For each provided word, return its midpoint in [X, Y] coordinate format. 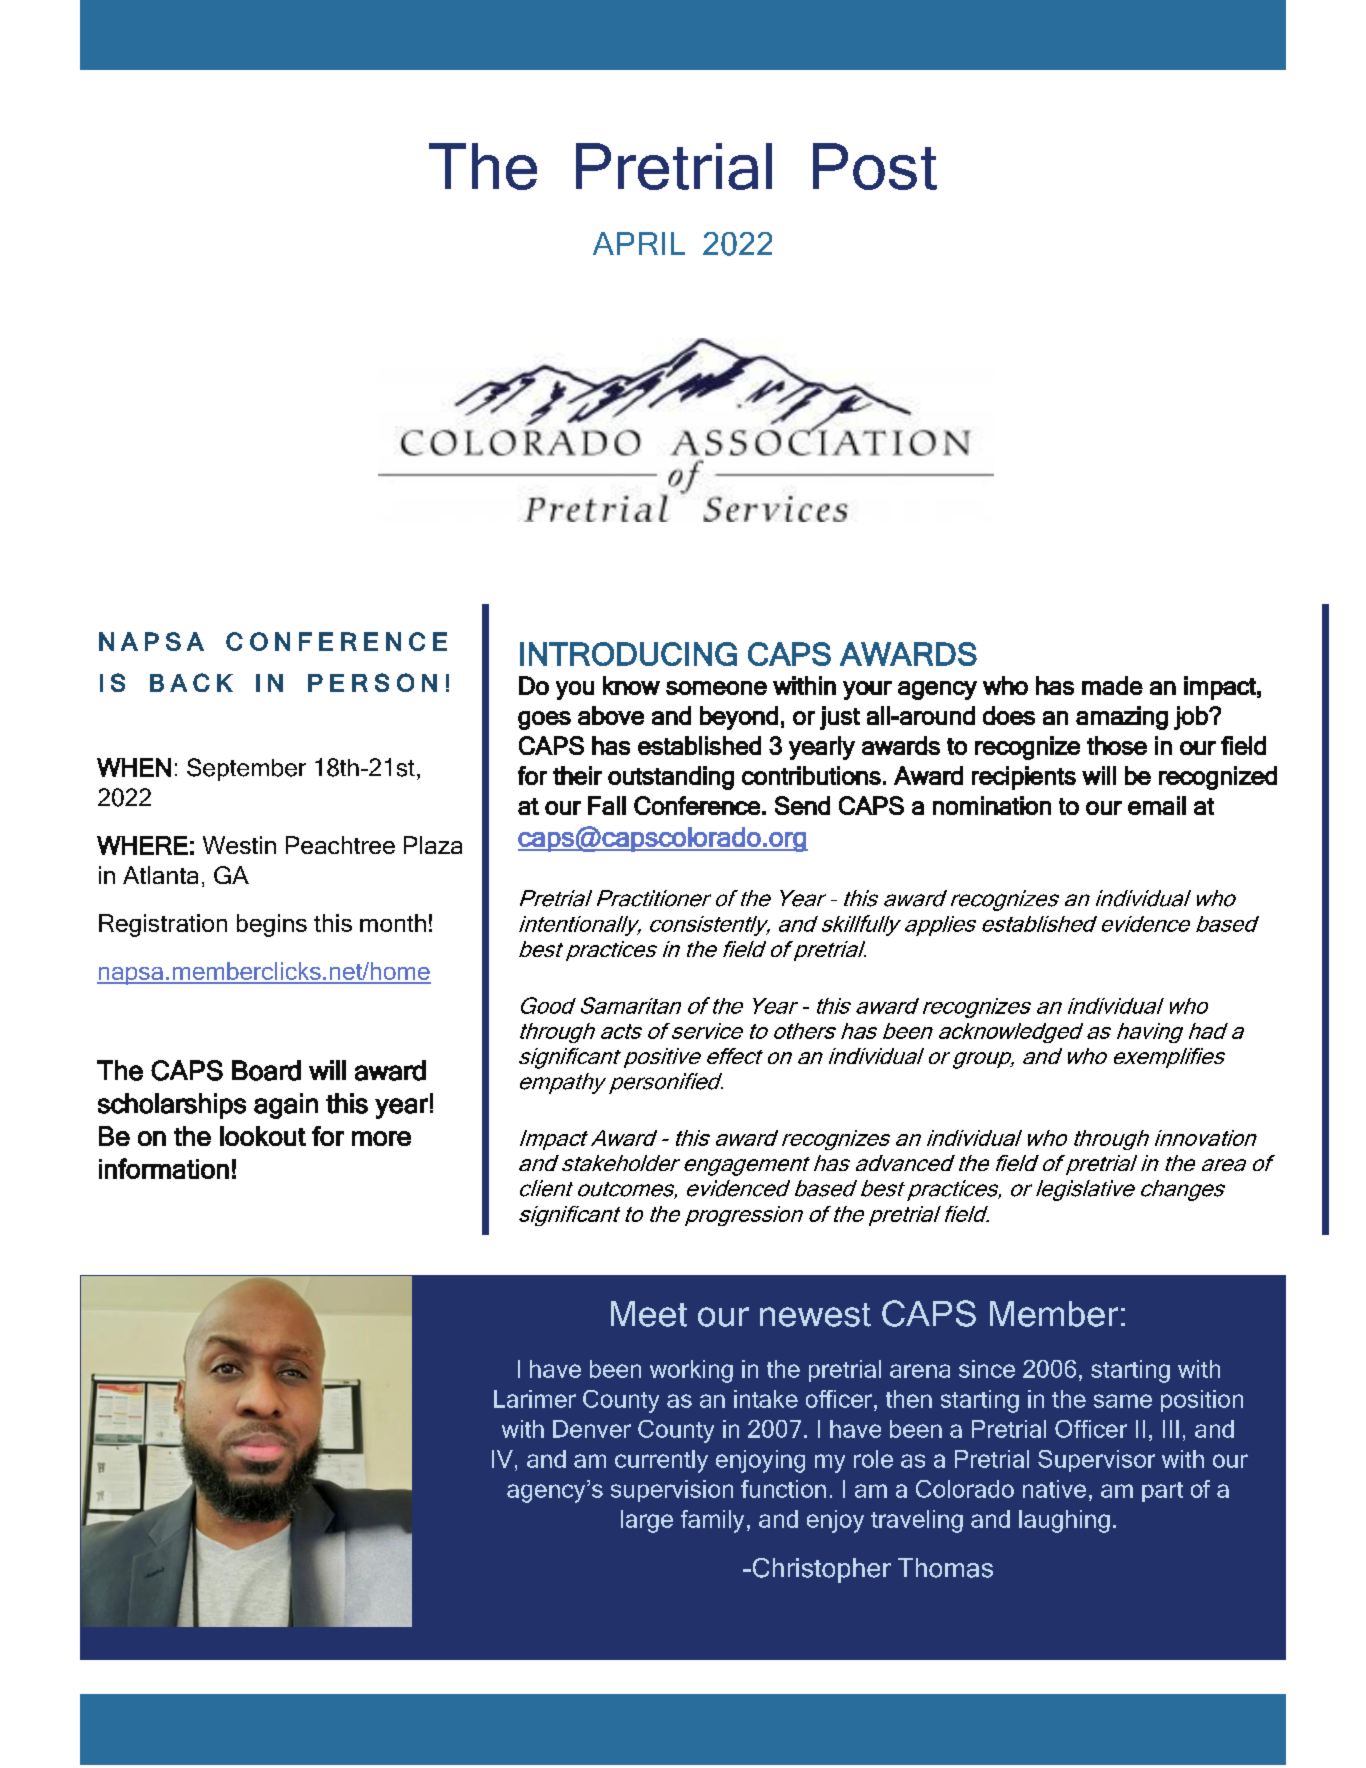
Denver [592, 1429]
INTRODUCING [628, 654]
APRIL [639, 243]
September [246, 769]
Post [875, 166]
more [381, 1138]
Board [266, 1070]
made [1112, 685]
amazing [1122, 718]
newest [815, 1315]
